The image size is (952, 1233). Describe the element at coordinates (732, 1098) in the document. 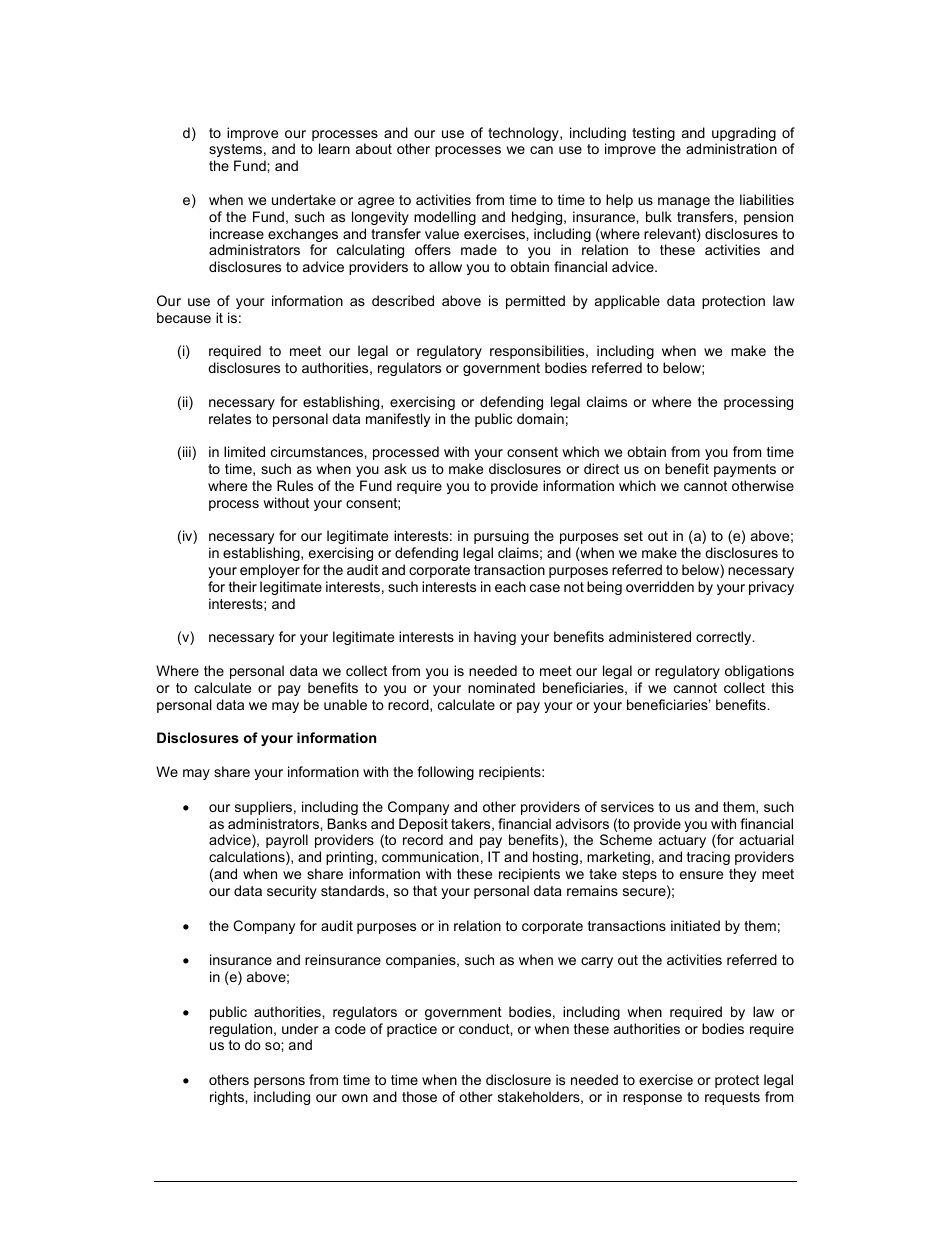

I see `requests` at that location.
